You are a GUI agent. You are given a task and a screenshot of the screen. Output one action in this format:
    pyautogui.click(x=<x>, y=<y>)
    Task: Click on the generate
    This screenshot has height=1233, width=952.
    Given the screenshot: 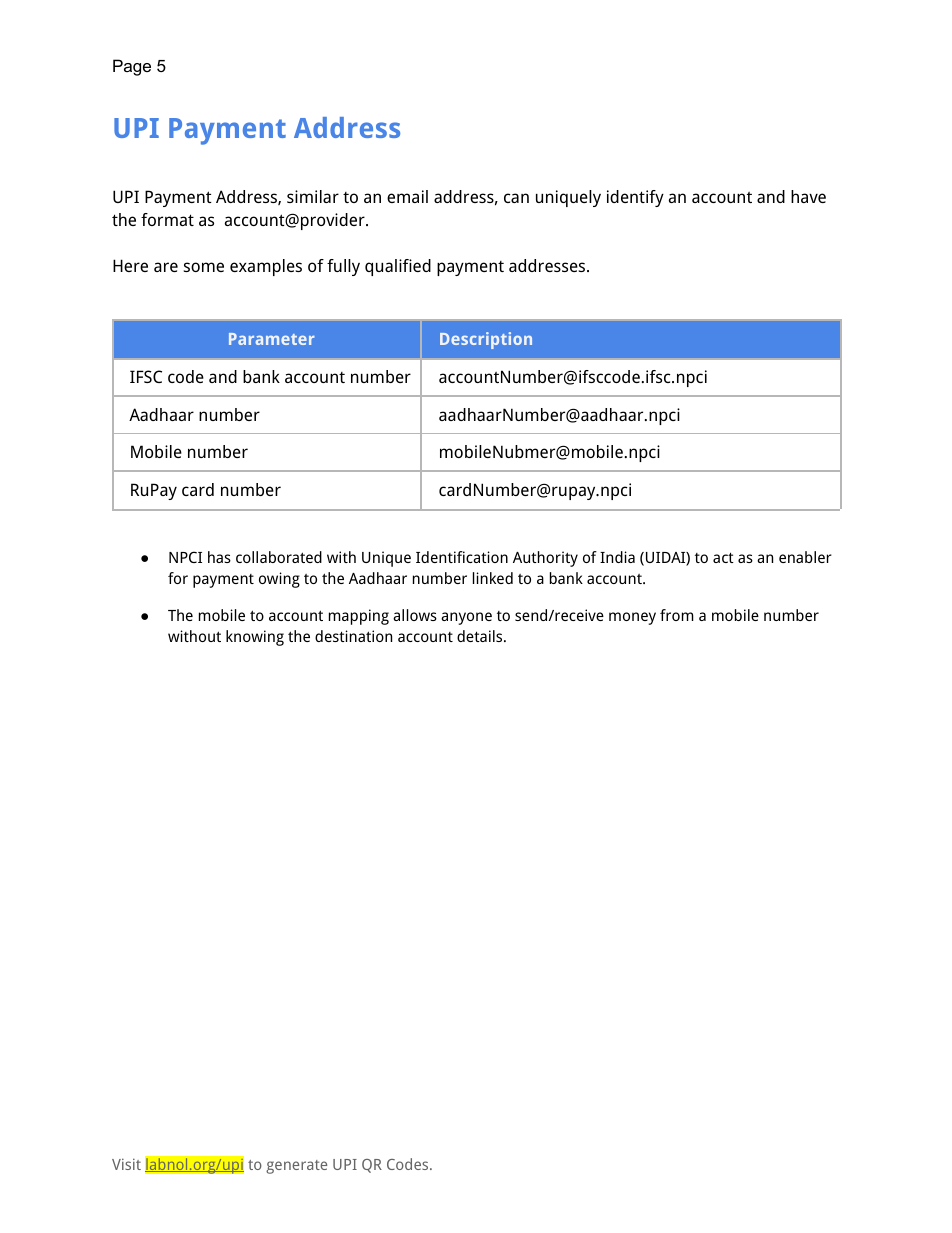 What is the action you would take?
    pyautogui.click(x=296, y=1167)
